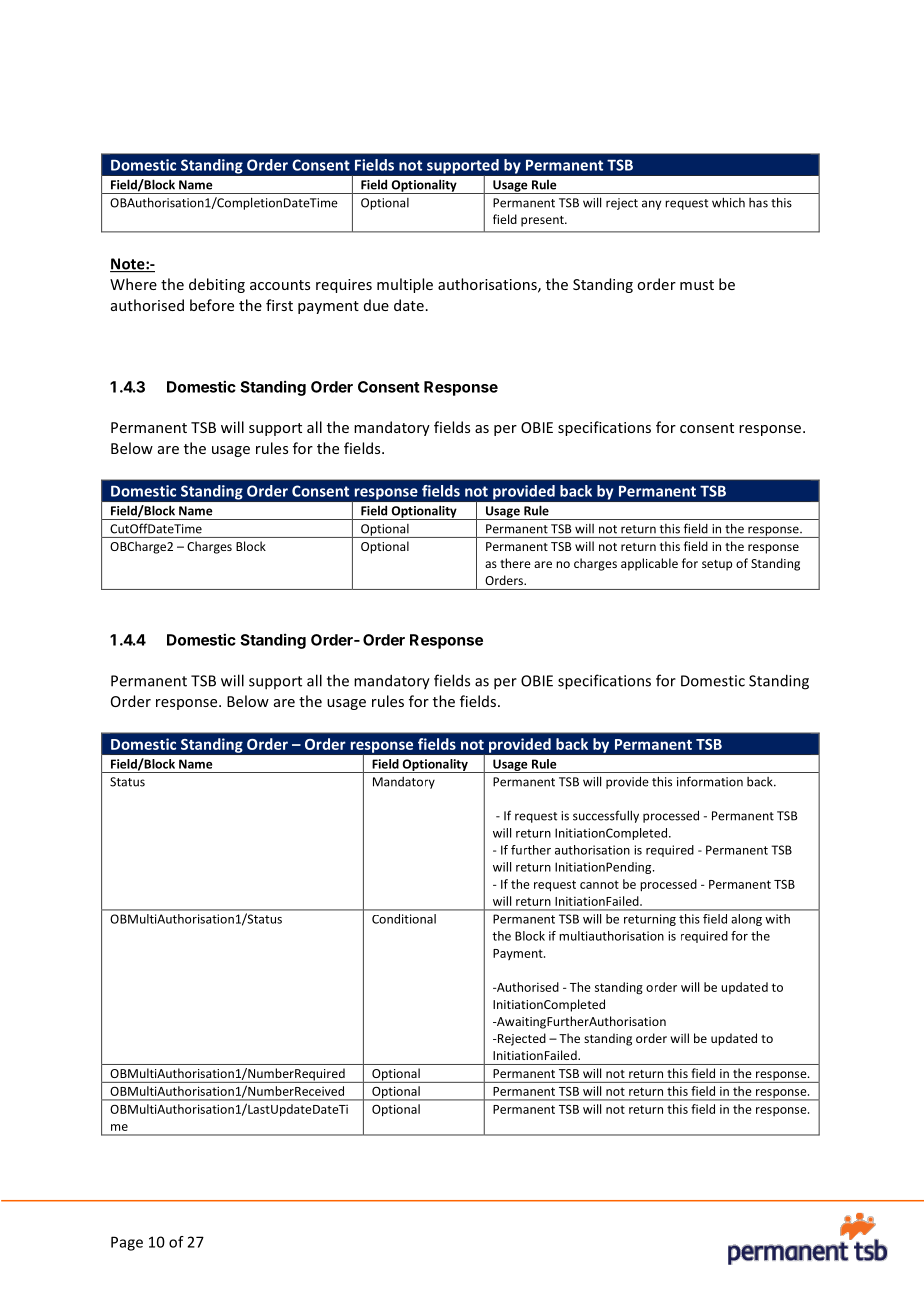 Image resolution: width=924 pixels, height=1308 pixels. I want to click on setup, so click(717, 565).
